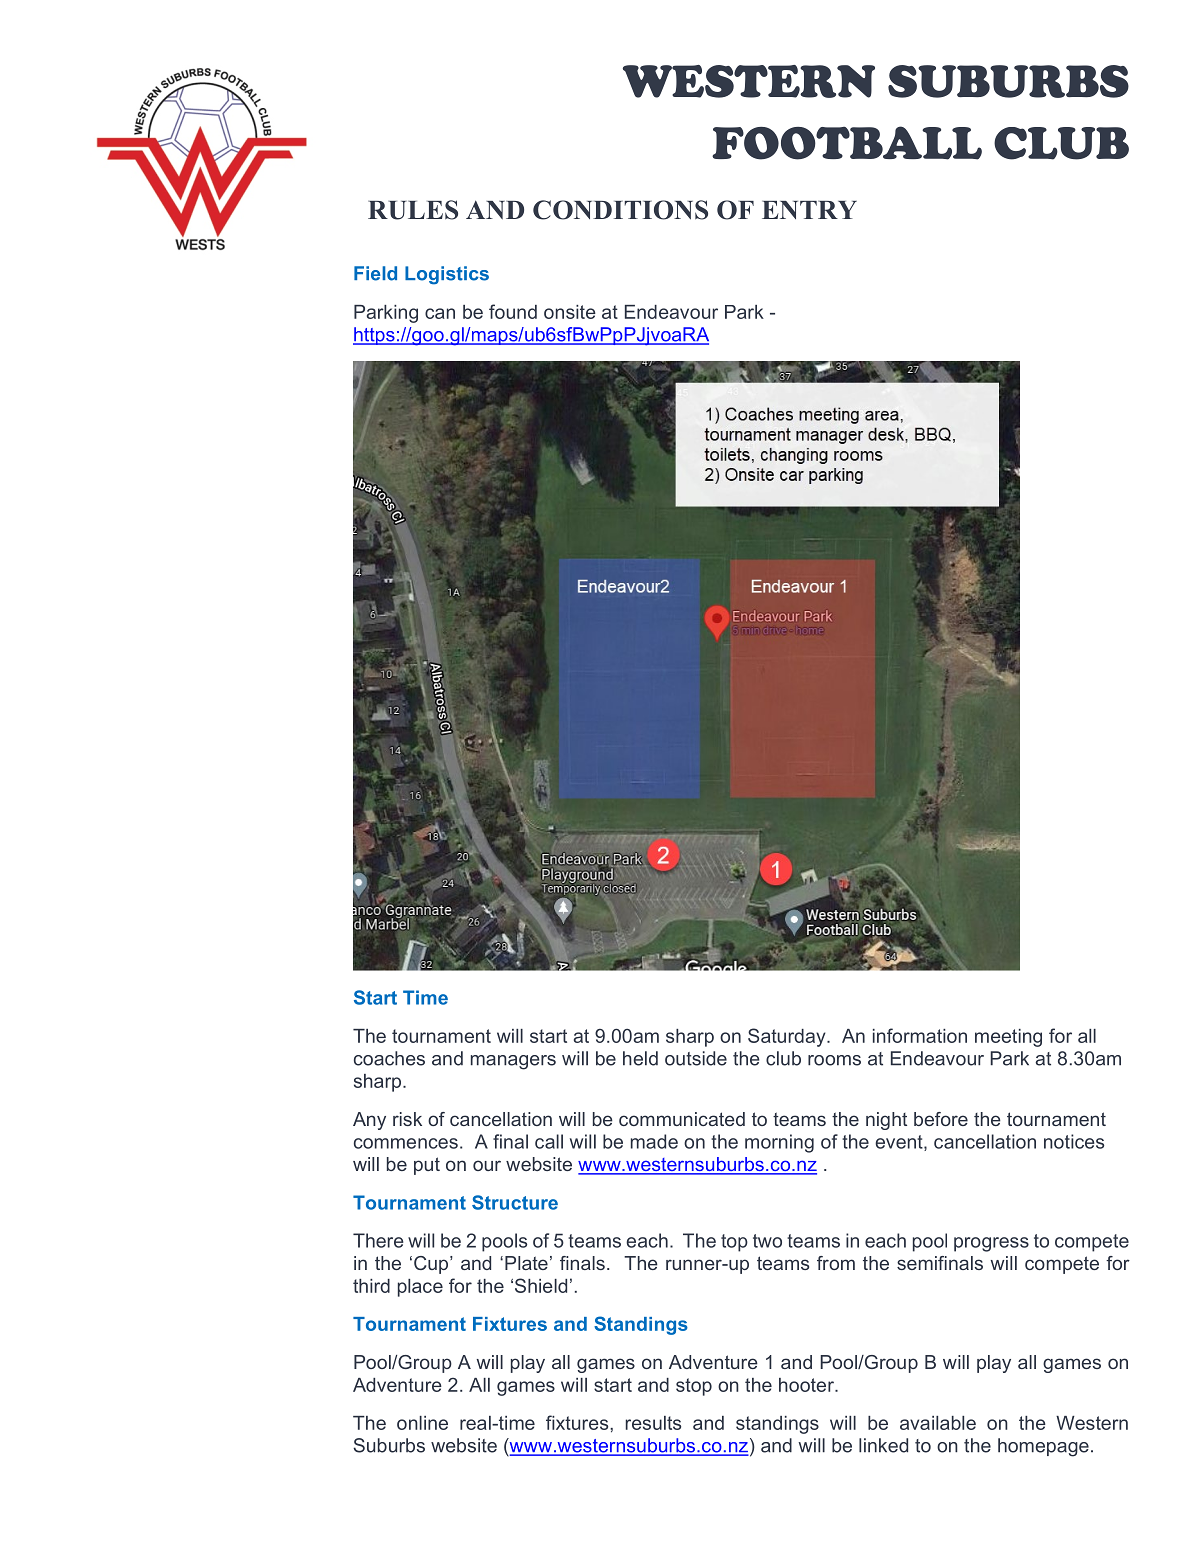  Describe the element at coordinates (1008, 1038) in the page. I see `meeting` at that location.
